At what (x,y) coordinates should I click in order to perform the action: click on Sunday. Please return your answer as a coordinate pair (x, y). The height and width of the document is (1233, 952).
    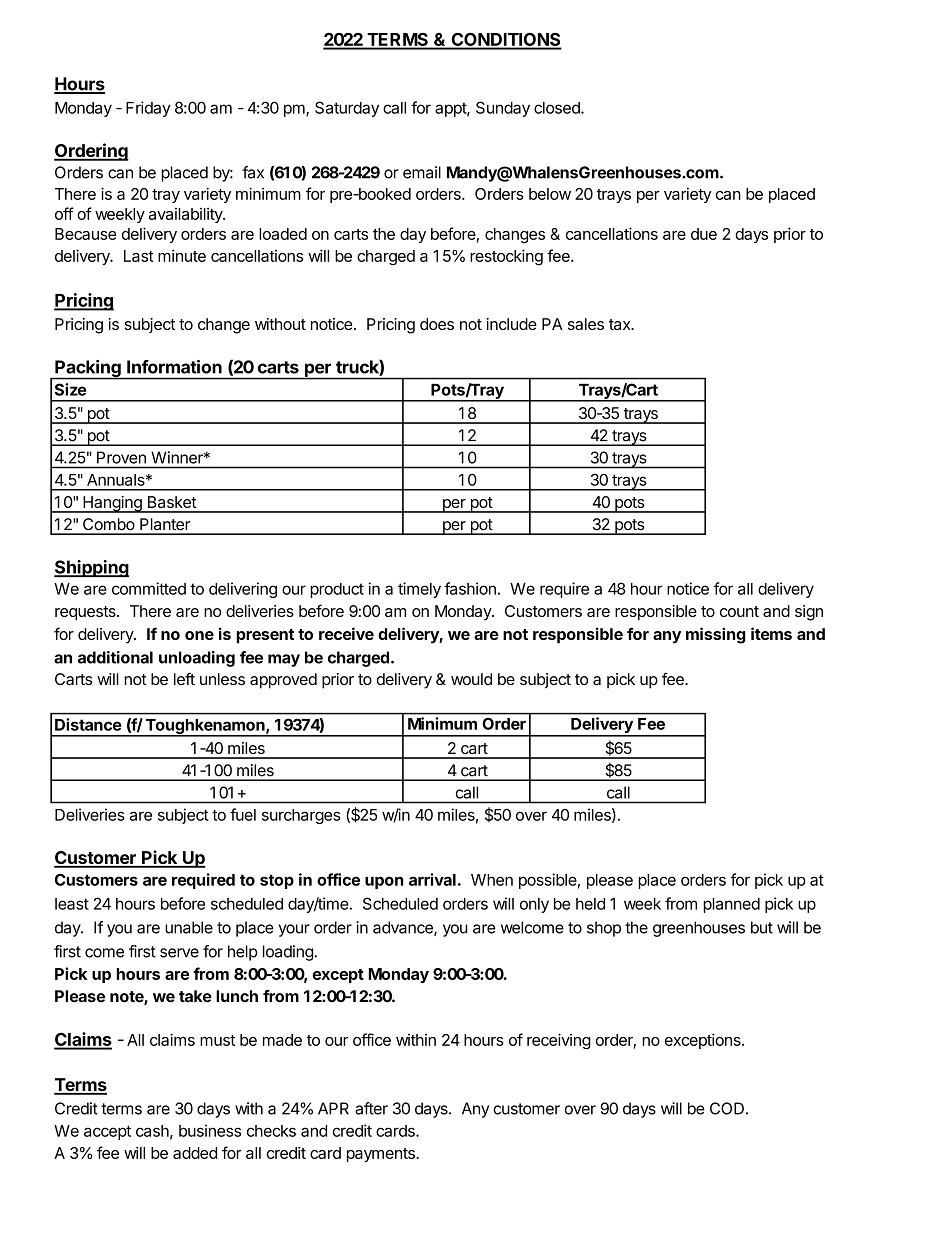
    Looking at the image, I should click on (503, 109).
